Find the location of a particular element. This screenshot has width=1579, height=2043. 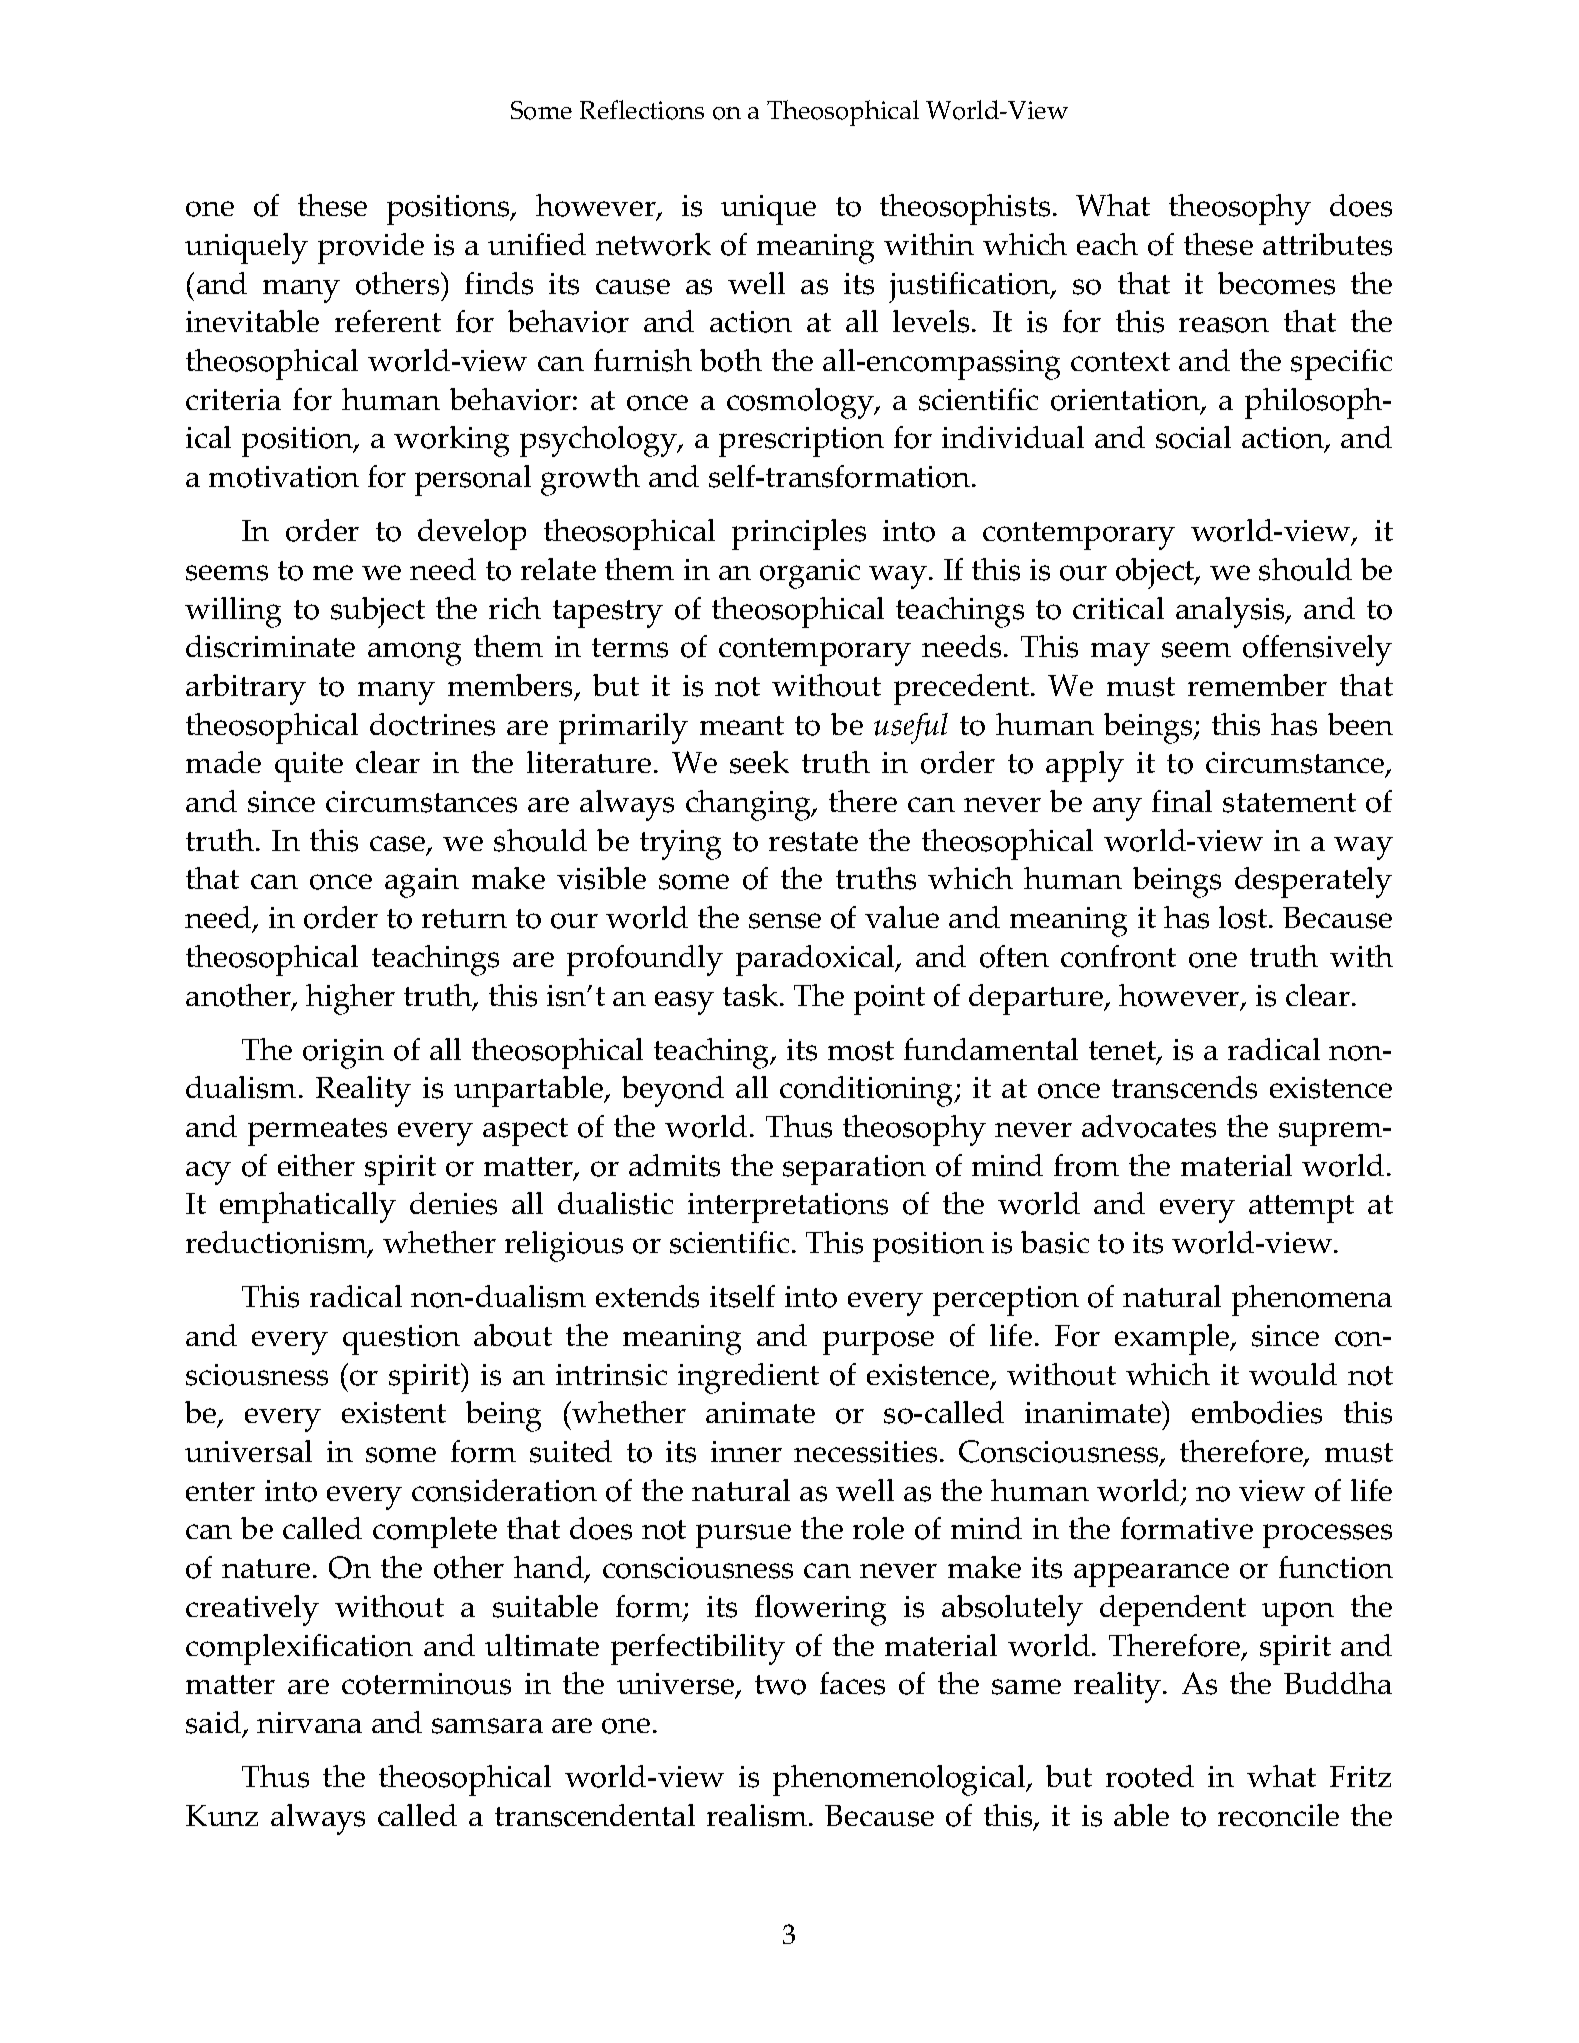

attributes is located at coordinates (1327, 244).
